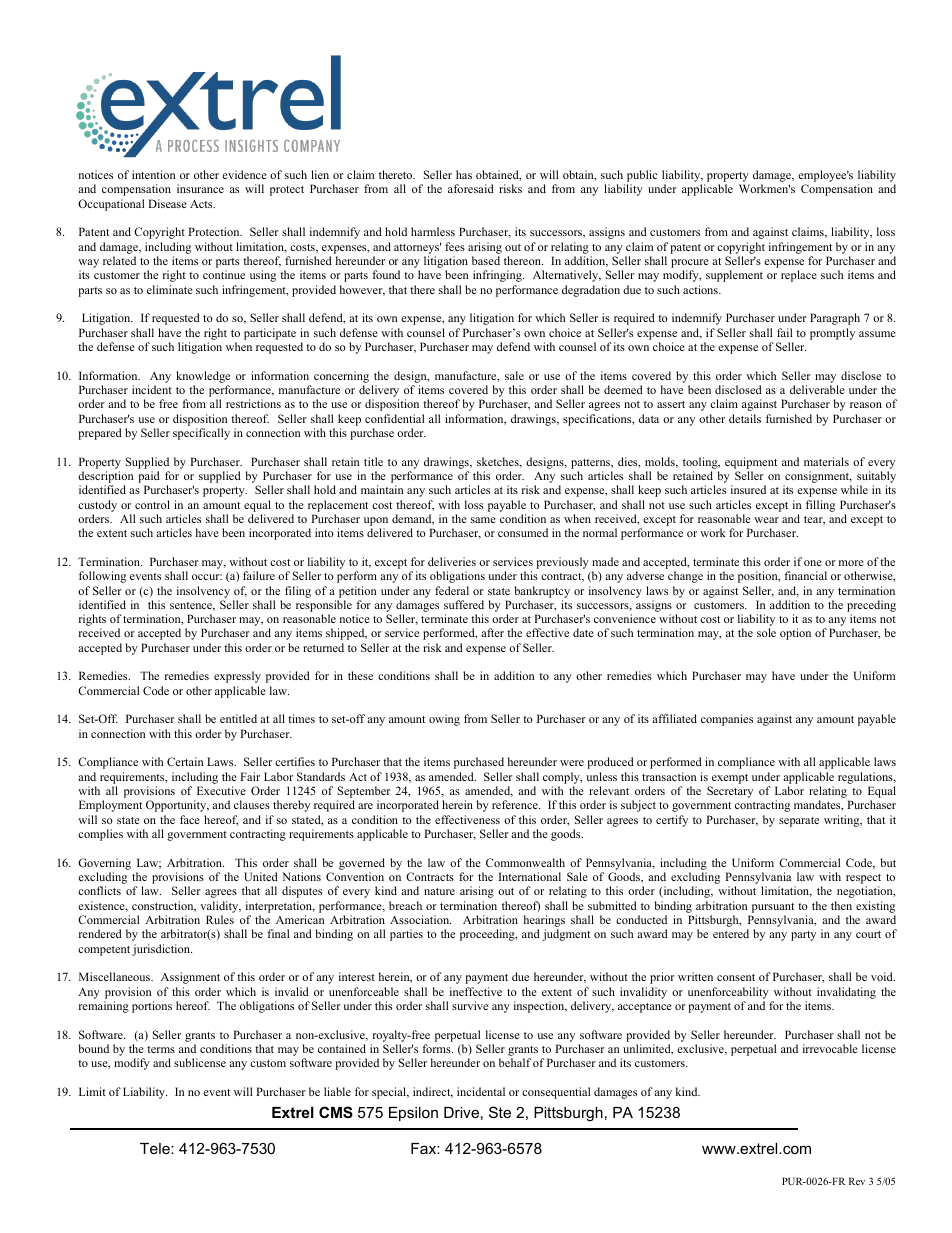 The height and width of the document is (1233, 952). I want to click on option, so click(795, 634).
